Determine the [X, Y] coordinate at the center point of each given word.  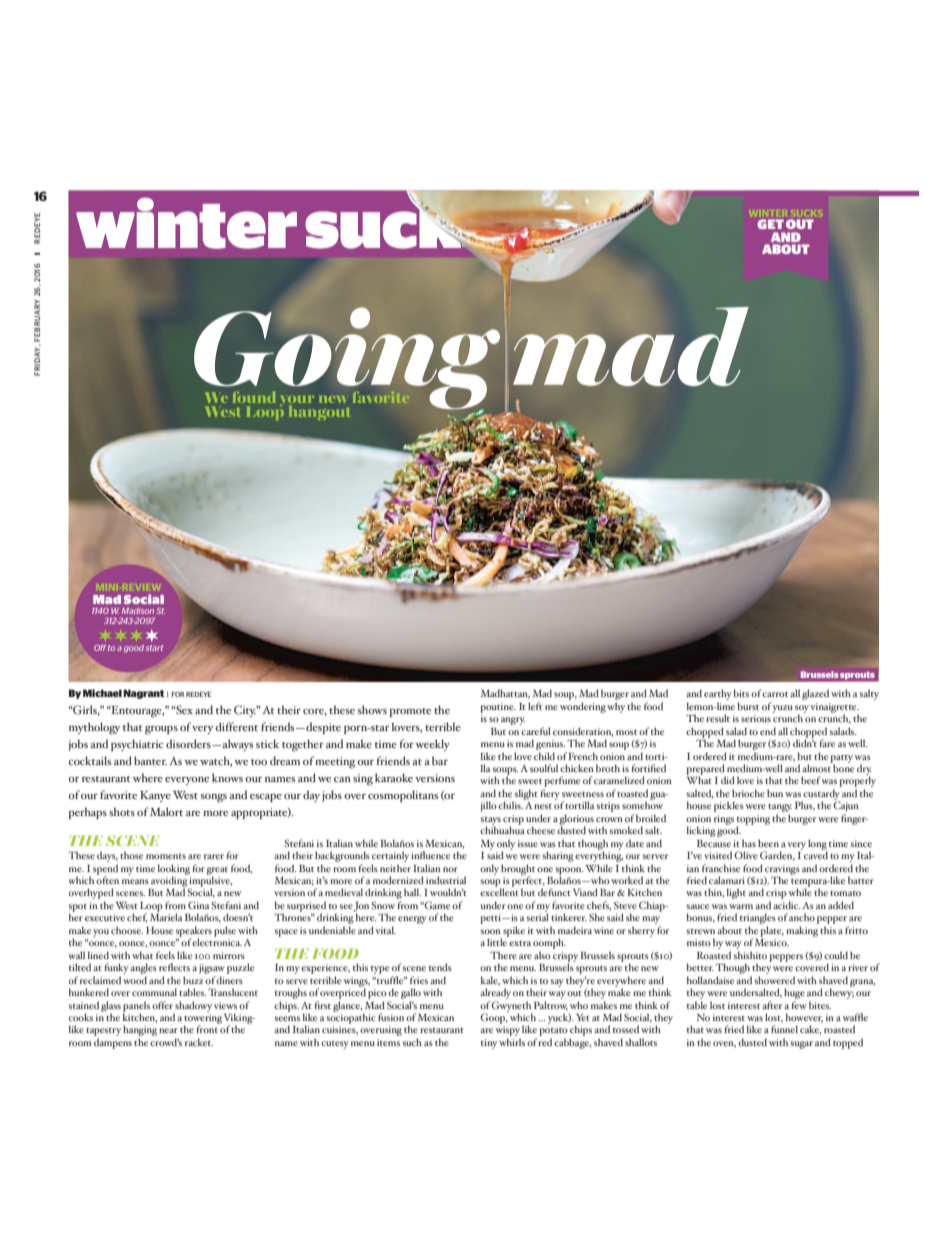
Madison [137, 611]
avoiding [170, 881]
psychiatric [137, 745]
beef [811, 780]
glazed [815, 694]
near [168, 1030]
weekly [432, 745]
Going [347, 359]
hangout [319, 413]
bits [741, 693]
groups [161, 730]
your [297, 402]
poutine [498, 708]
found [254, 397]
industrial [446, 880]
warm [741, 906]
